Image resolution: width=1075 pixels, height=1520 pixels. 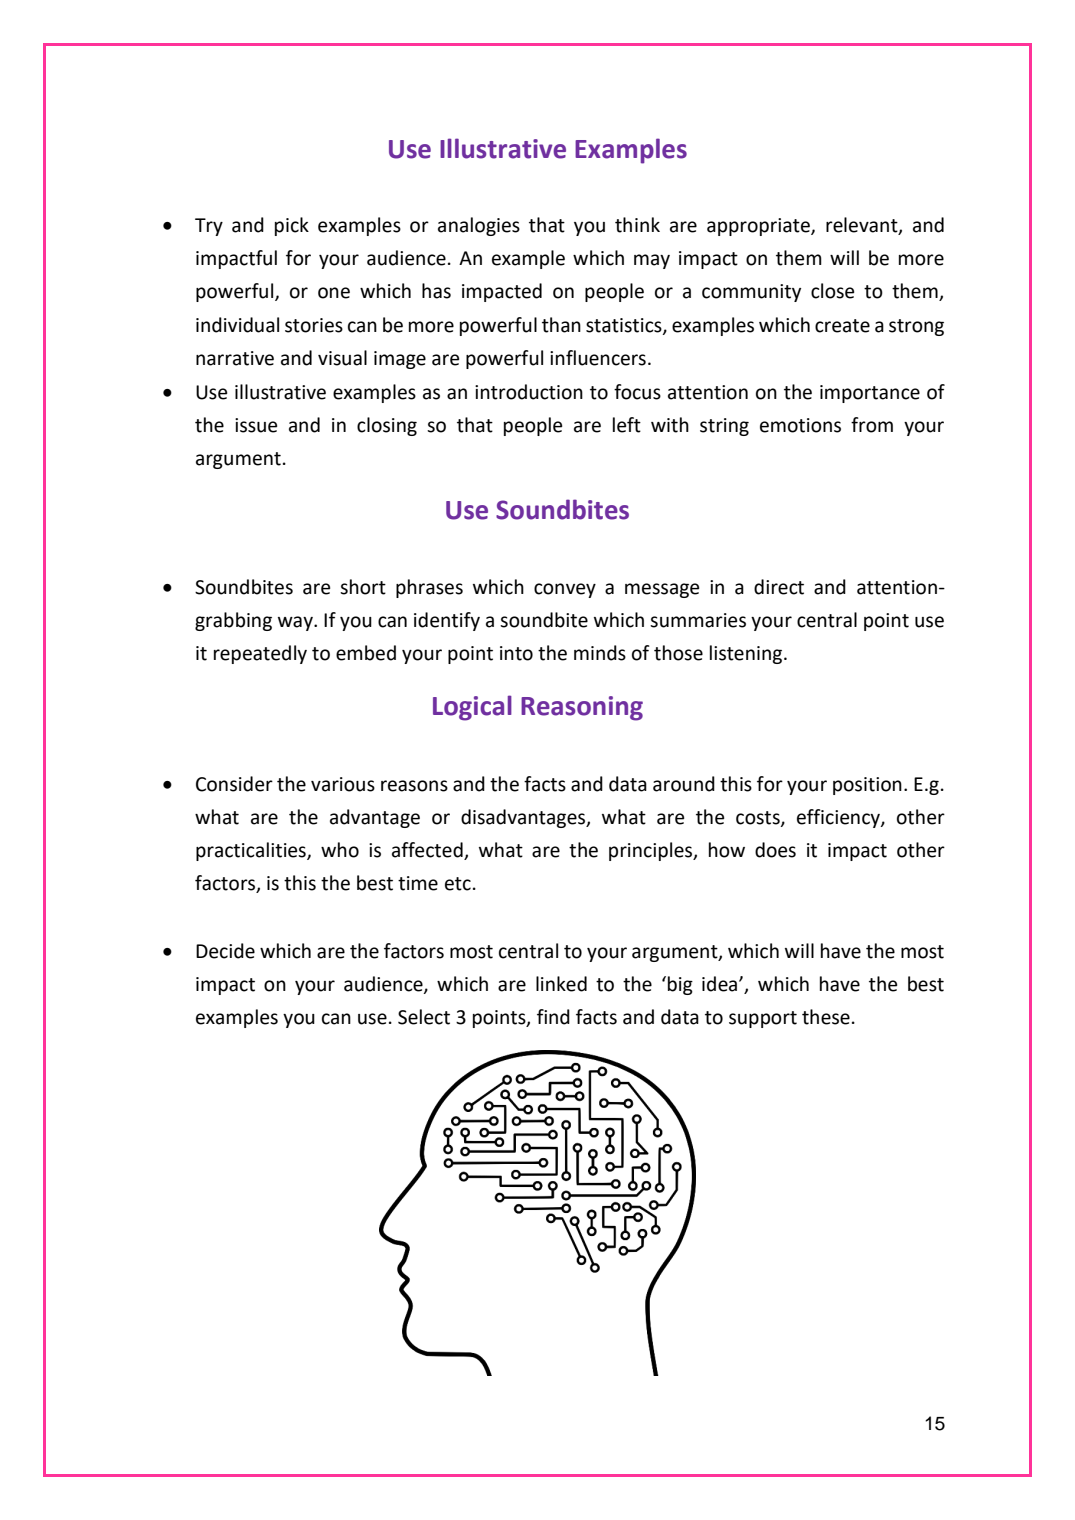 I want to click on Decide, so click(x=225, y=951).
